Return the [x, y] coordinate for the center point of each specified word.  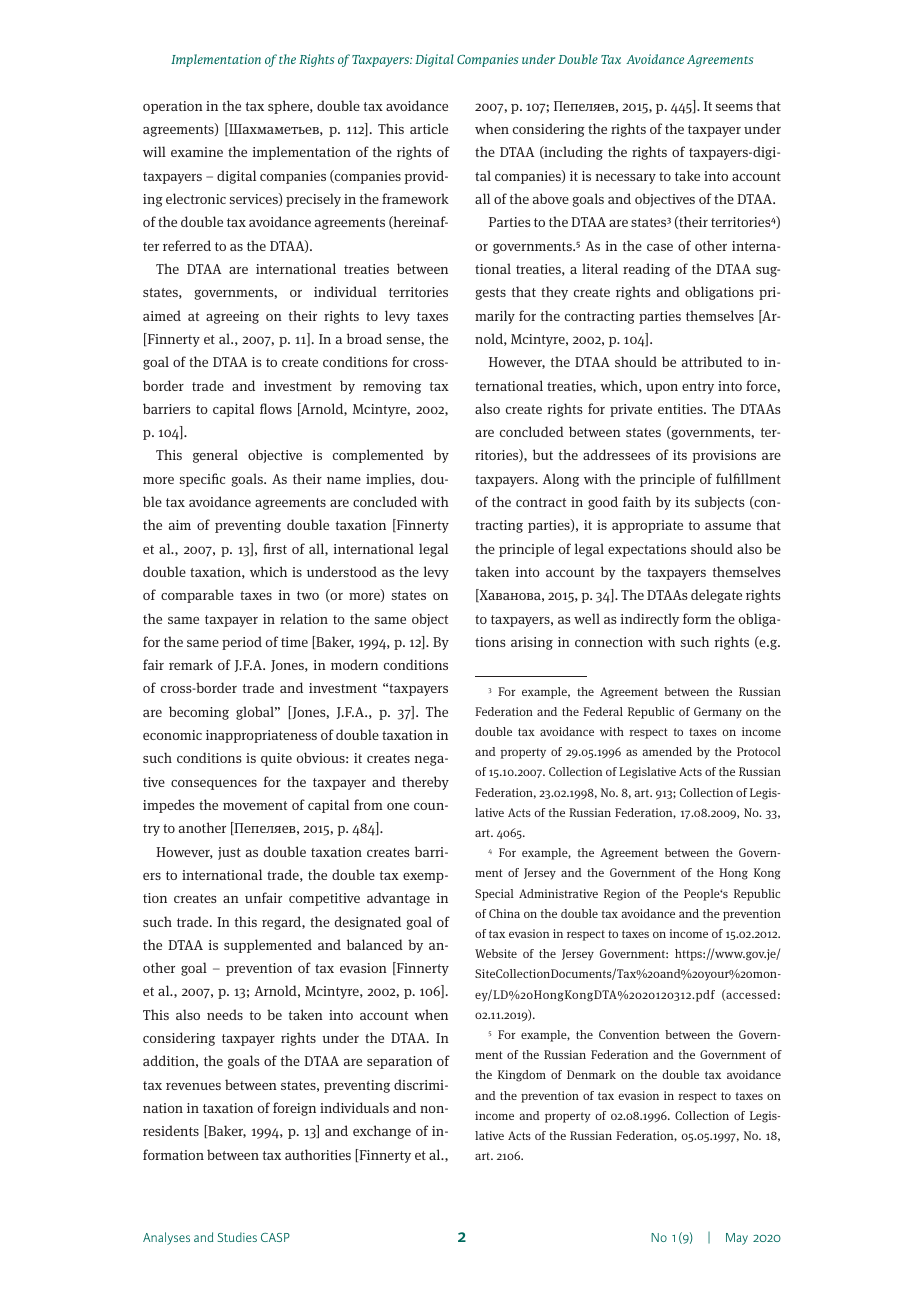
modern [354, 664]
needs [225, 1014]
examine [197, 152]
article [429, 128]
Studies [237, 1237]
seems [734, 107]
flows [276, 408]
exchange [382, 1132]
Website [496, 953]
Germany [718, 713]
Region [622, 895]
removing [392, 387]
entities [681, 409]
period [242, 643]
